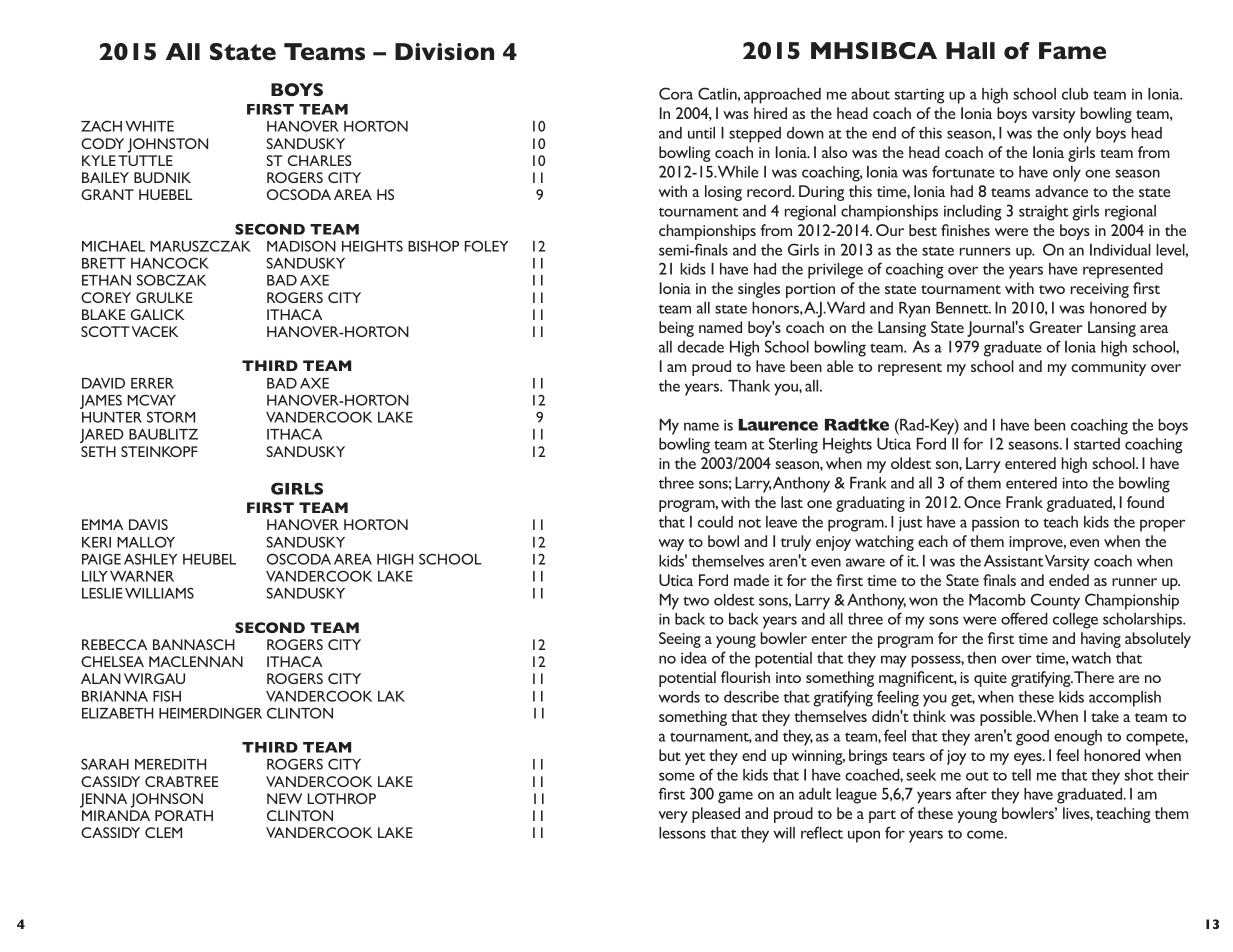 The image size is (1233, 952). What do you see at coordinates (284, 798) in the document?
I see `NEW` at bounding box center [284, 798].
